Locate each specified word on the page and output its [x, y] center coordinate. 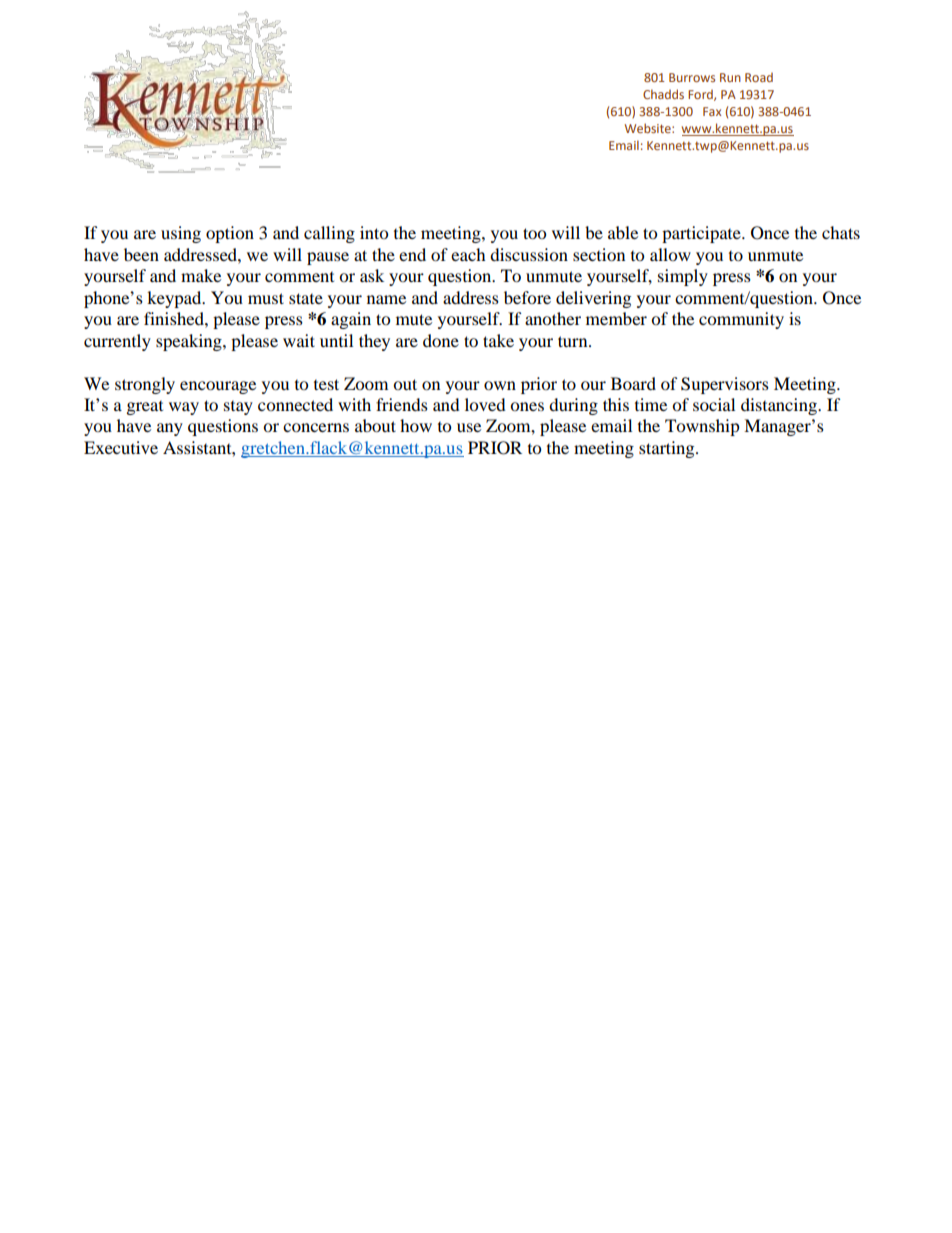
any [170, 429]
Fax [712, 111]
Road [759, 77]
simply [683, 277]
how [416, 425]
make [201, 275]
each [468, 254]
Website [649, 128]
